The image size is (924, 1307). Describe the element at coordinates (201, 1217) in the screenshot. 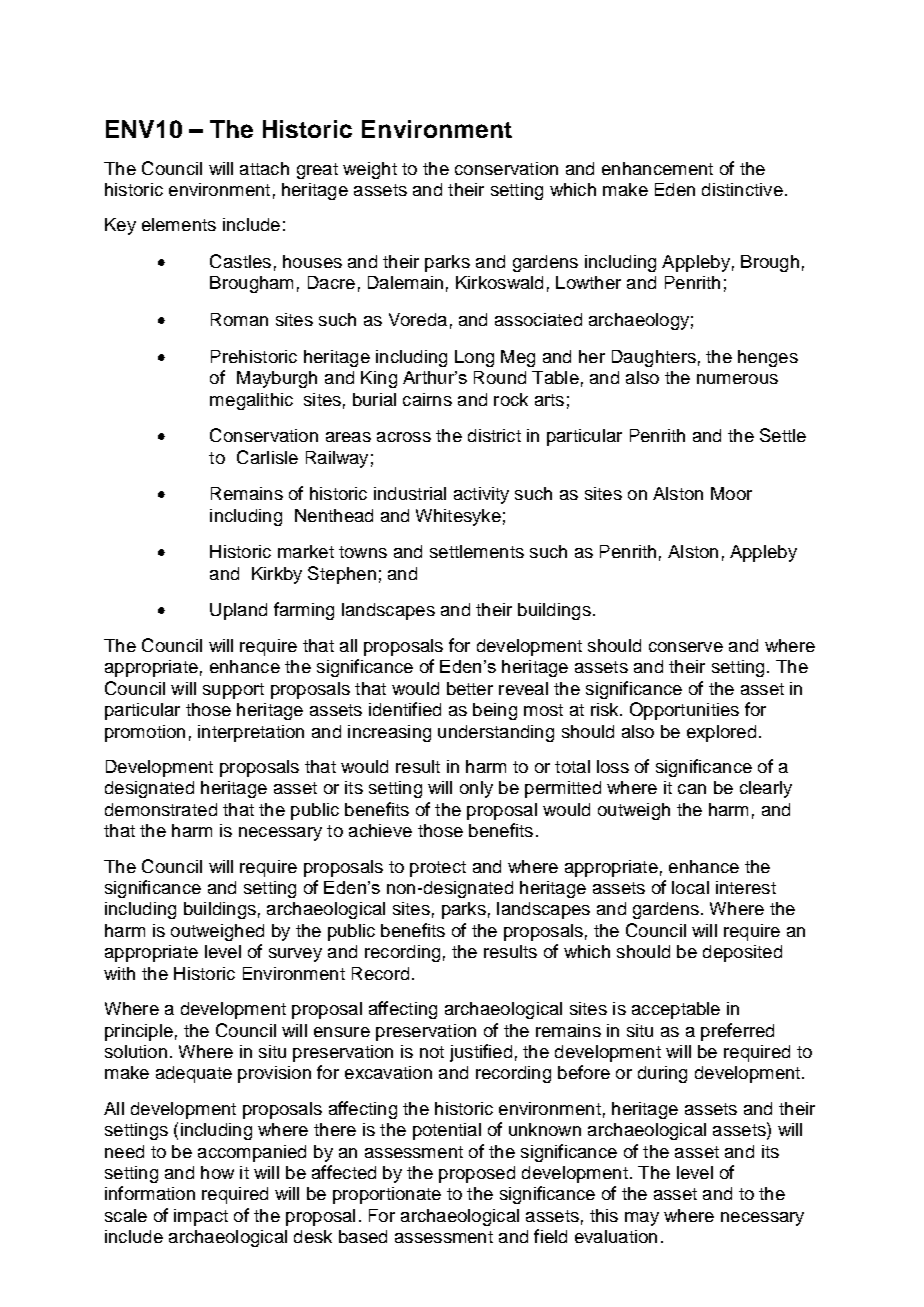

I see `impact` at that location.
